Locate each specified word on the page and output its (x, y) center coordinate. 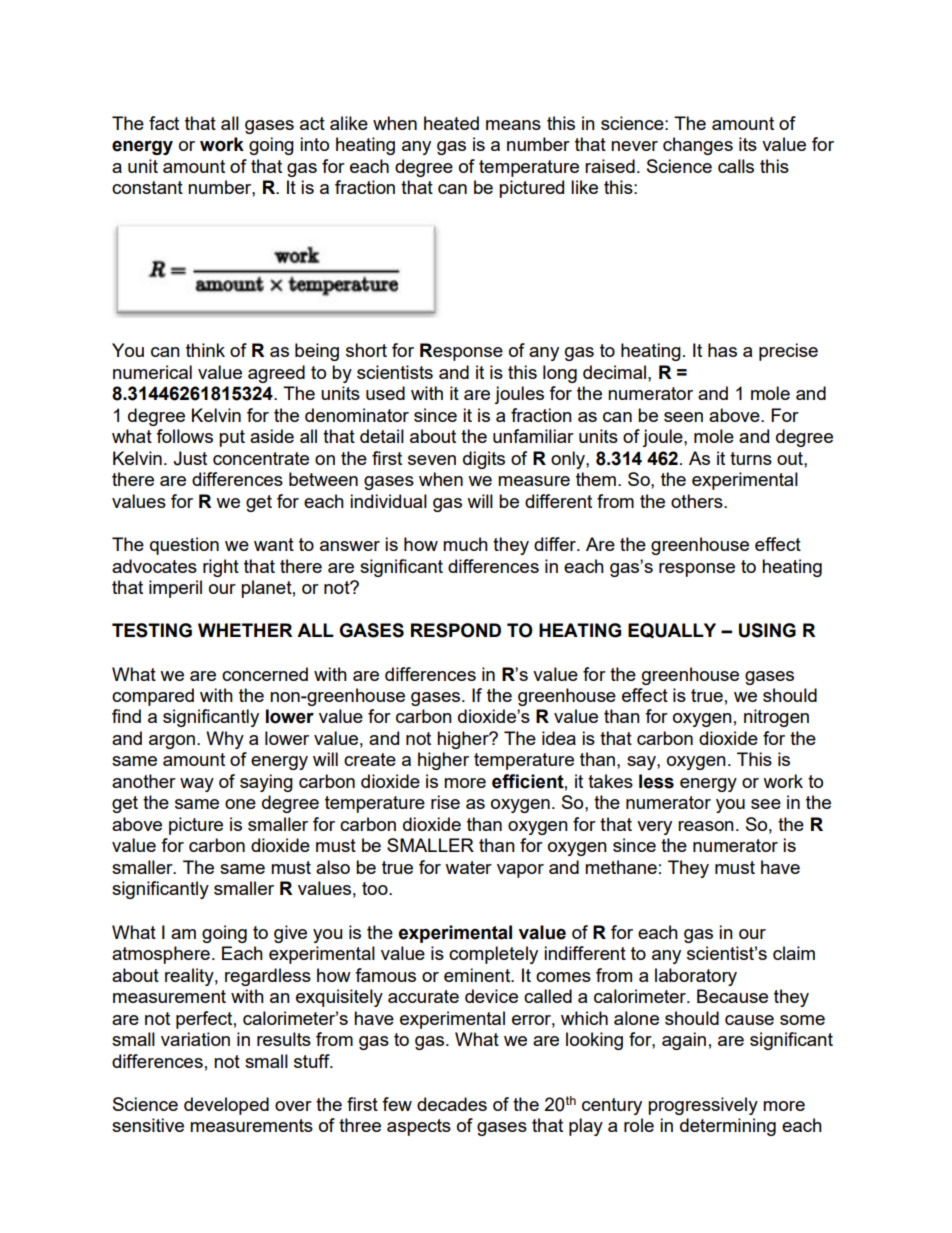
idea (559, 738)
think (205, 350)
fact (164, 123)
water (468, 867)
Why (225, 740)
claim (794, 953)
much (465, 544)
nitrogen (776, 718)
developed (226, 1106)
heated (451, 123)
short (366, 350)
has (722, 350)
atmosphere (161, 955)
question (184, 546)
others (698, 501)
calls (736, 166)
